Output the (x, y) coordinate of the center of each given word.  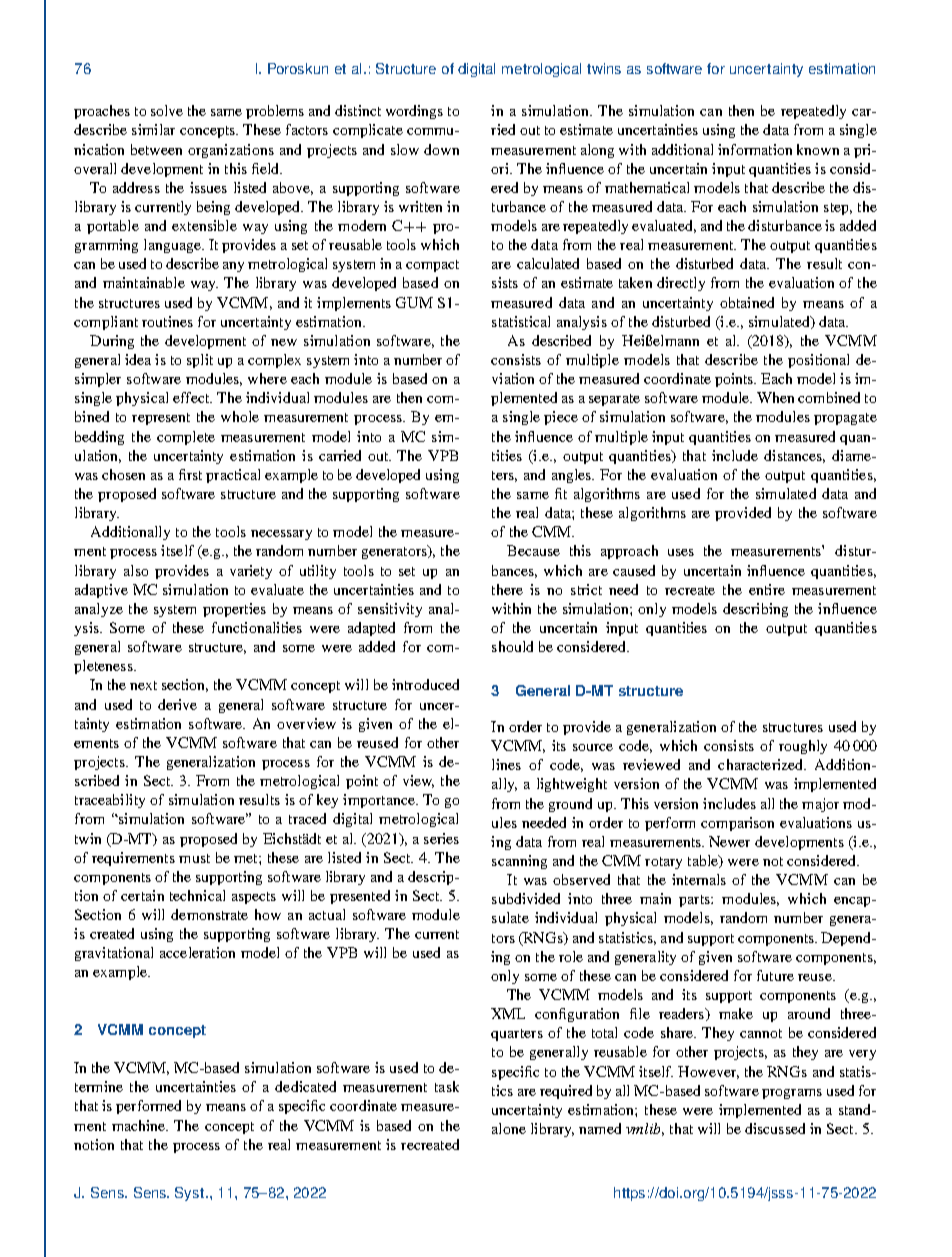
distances (794, 456)
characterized (762, 764)
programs (792, 1094)
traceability (110, 801)
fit (561, 493)
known (818, 149)
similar (153, 129)
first (190, 474)
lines (506, 764)
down (441, 149)
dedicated (305, 1086)
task (447, 1086)
